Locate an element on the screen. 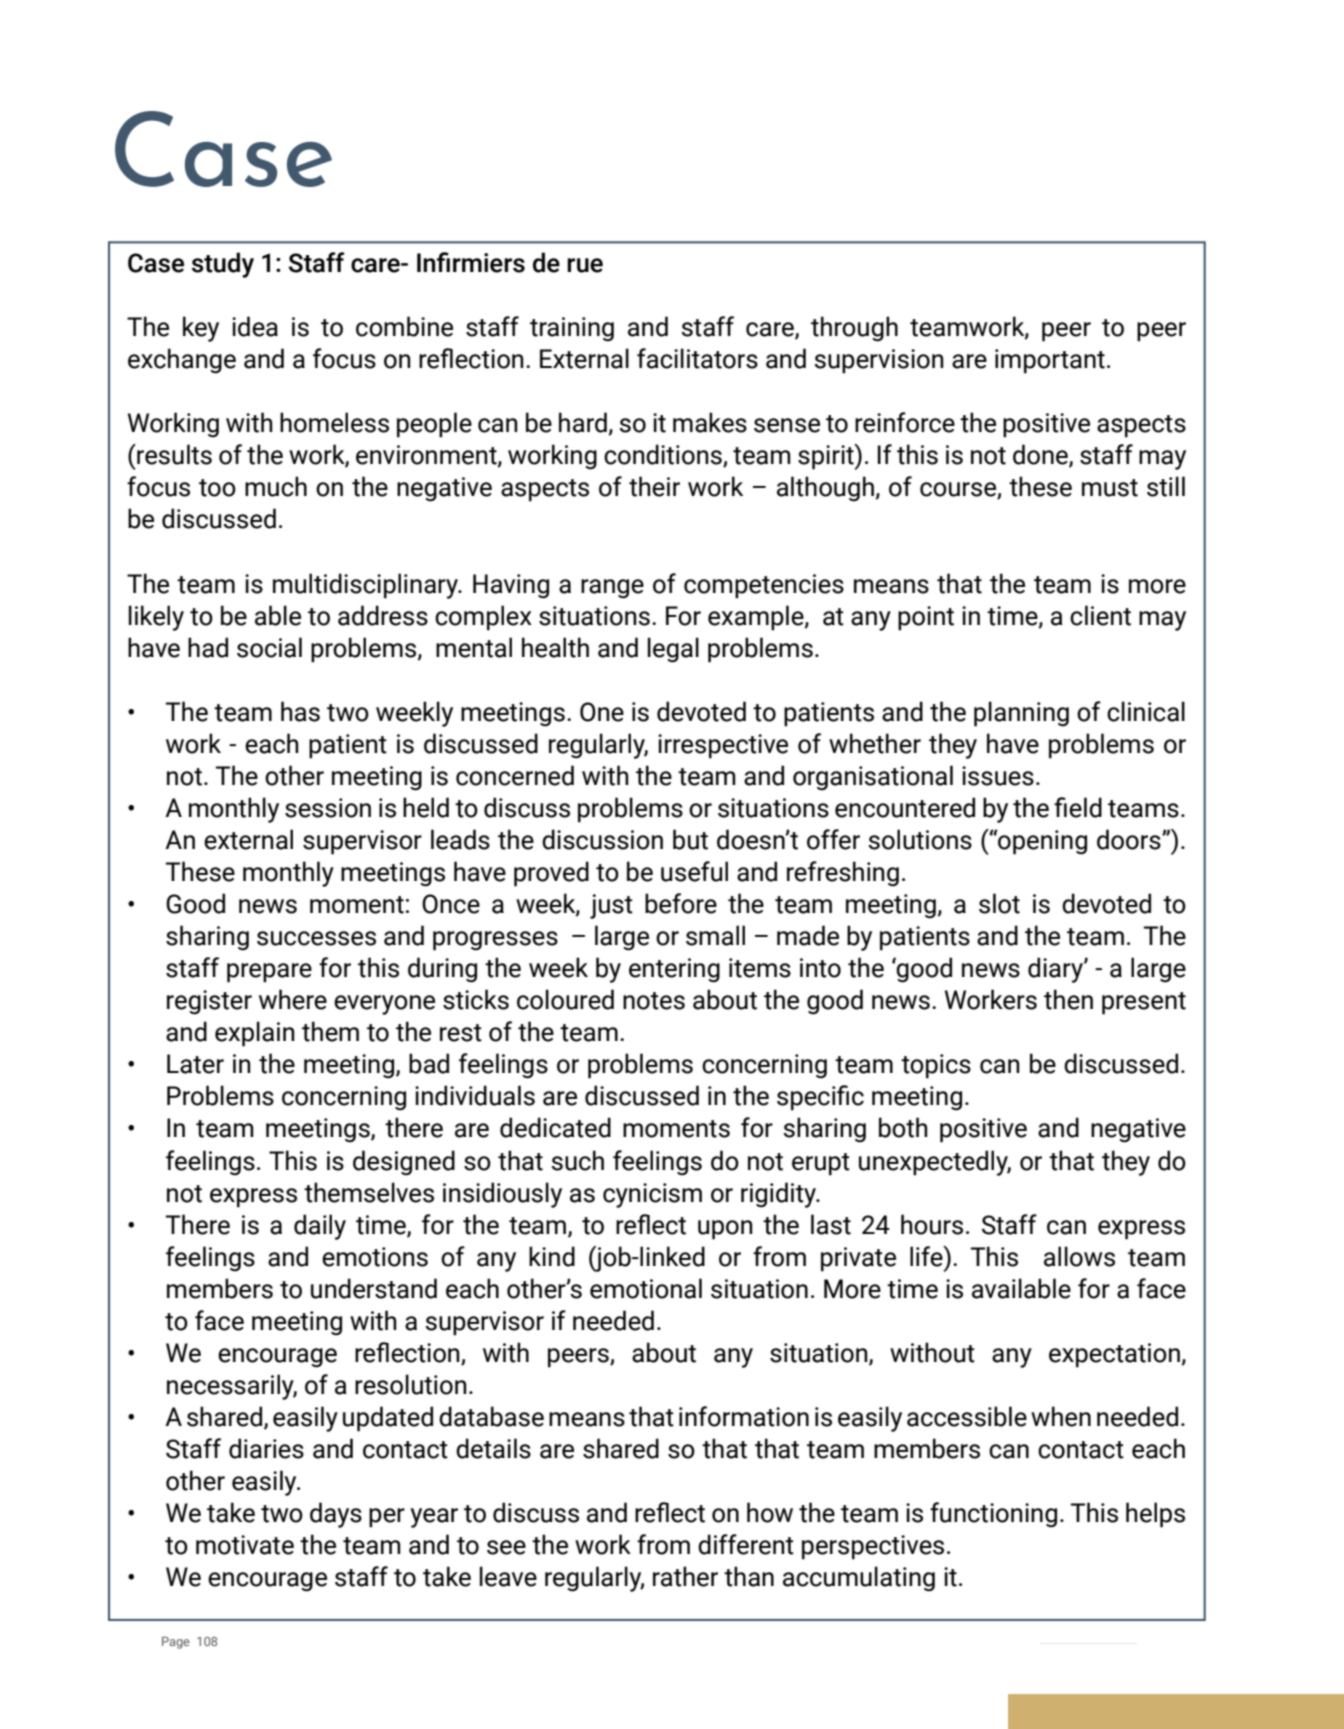 The height and width of the screenshot is (1729, 1344). unexpectedly is located at coordinates (935, 1163).
